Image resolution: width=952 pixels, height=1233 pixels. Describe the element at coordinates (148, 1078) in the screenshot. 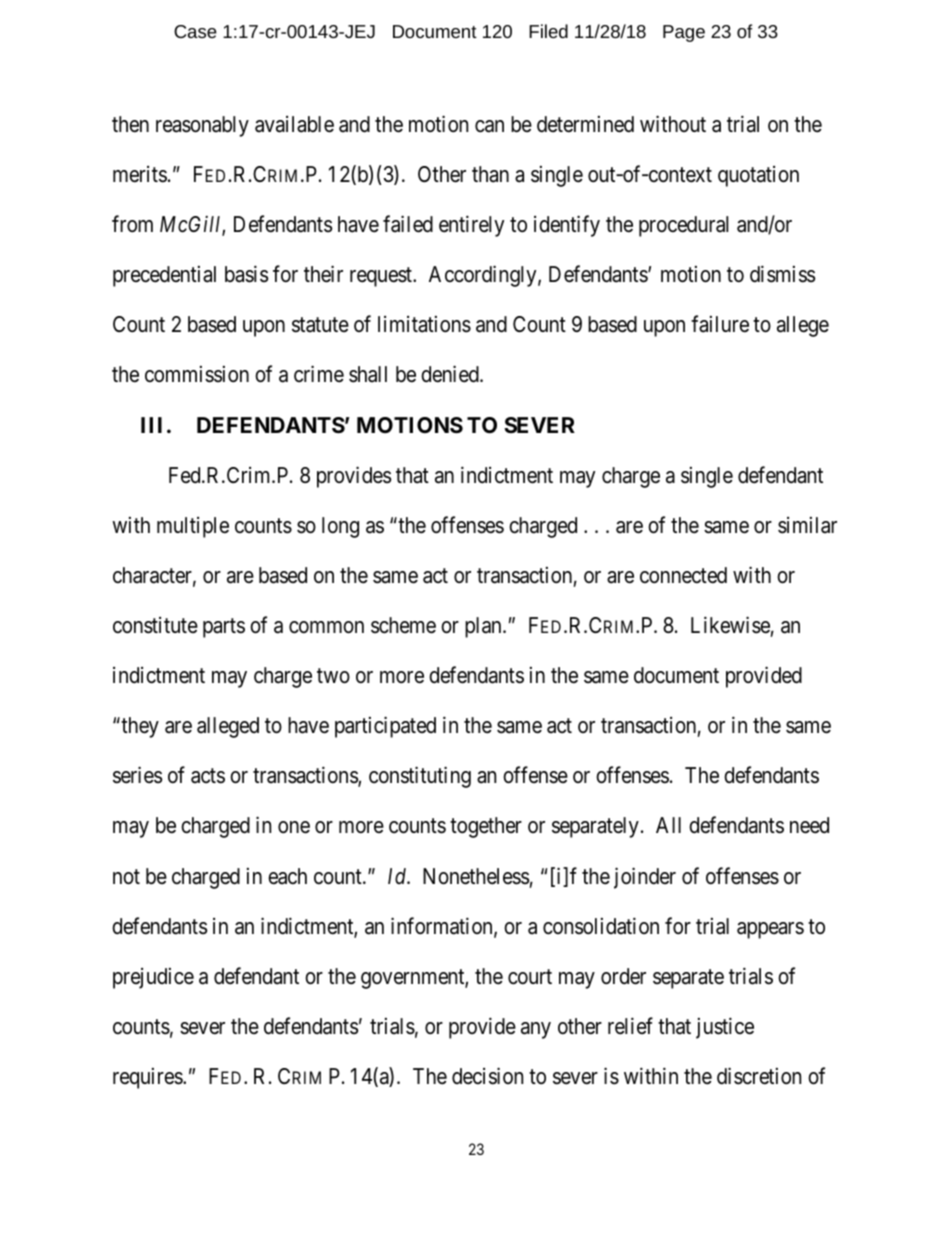

I see `requires` at that location.
